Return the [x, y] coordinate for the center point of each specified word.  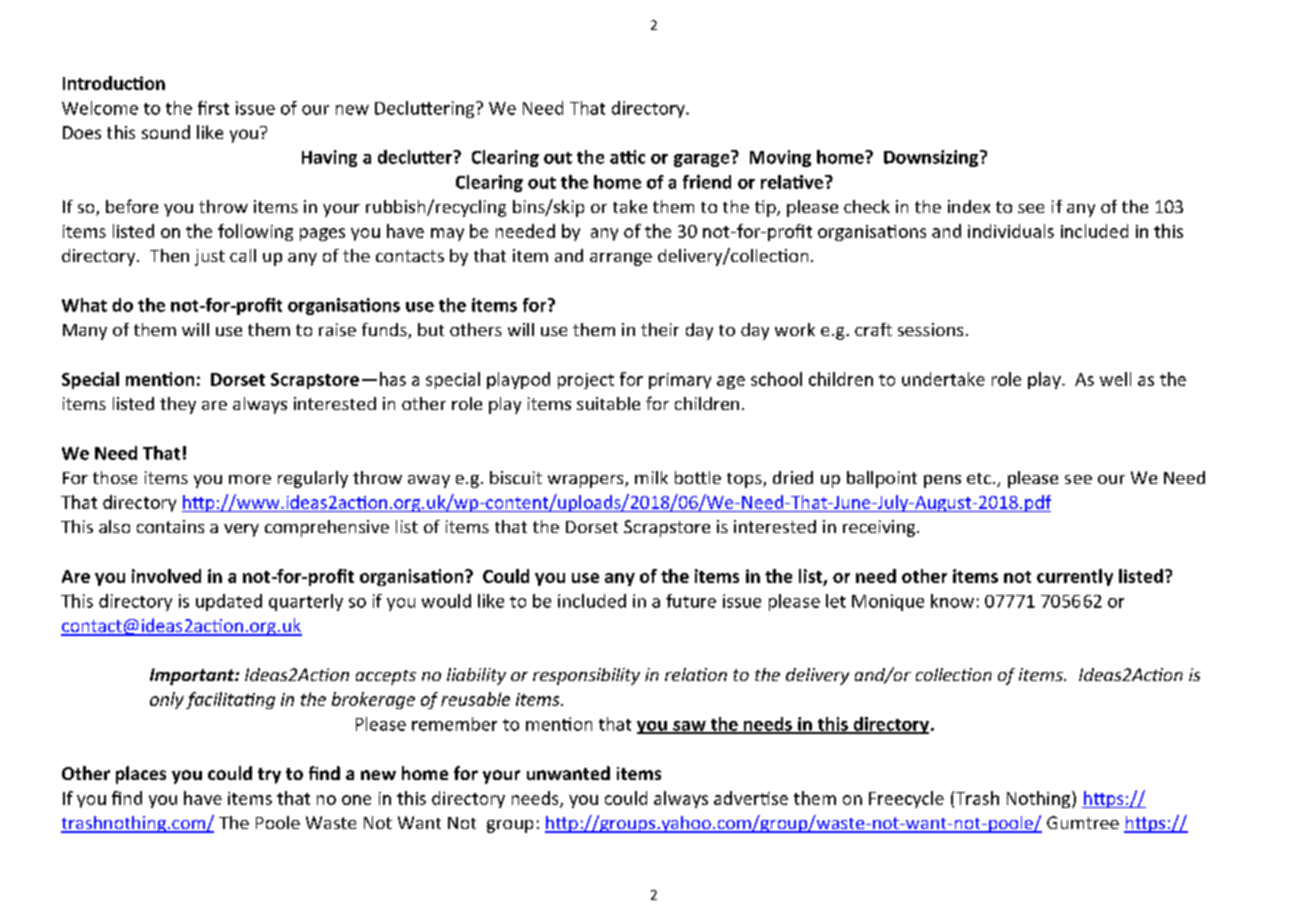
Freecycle [906, 799]
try [269, 776]
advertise [751, 798]
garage [703, 159]
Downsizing [932, 158]
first [213, 108]
